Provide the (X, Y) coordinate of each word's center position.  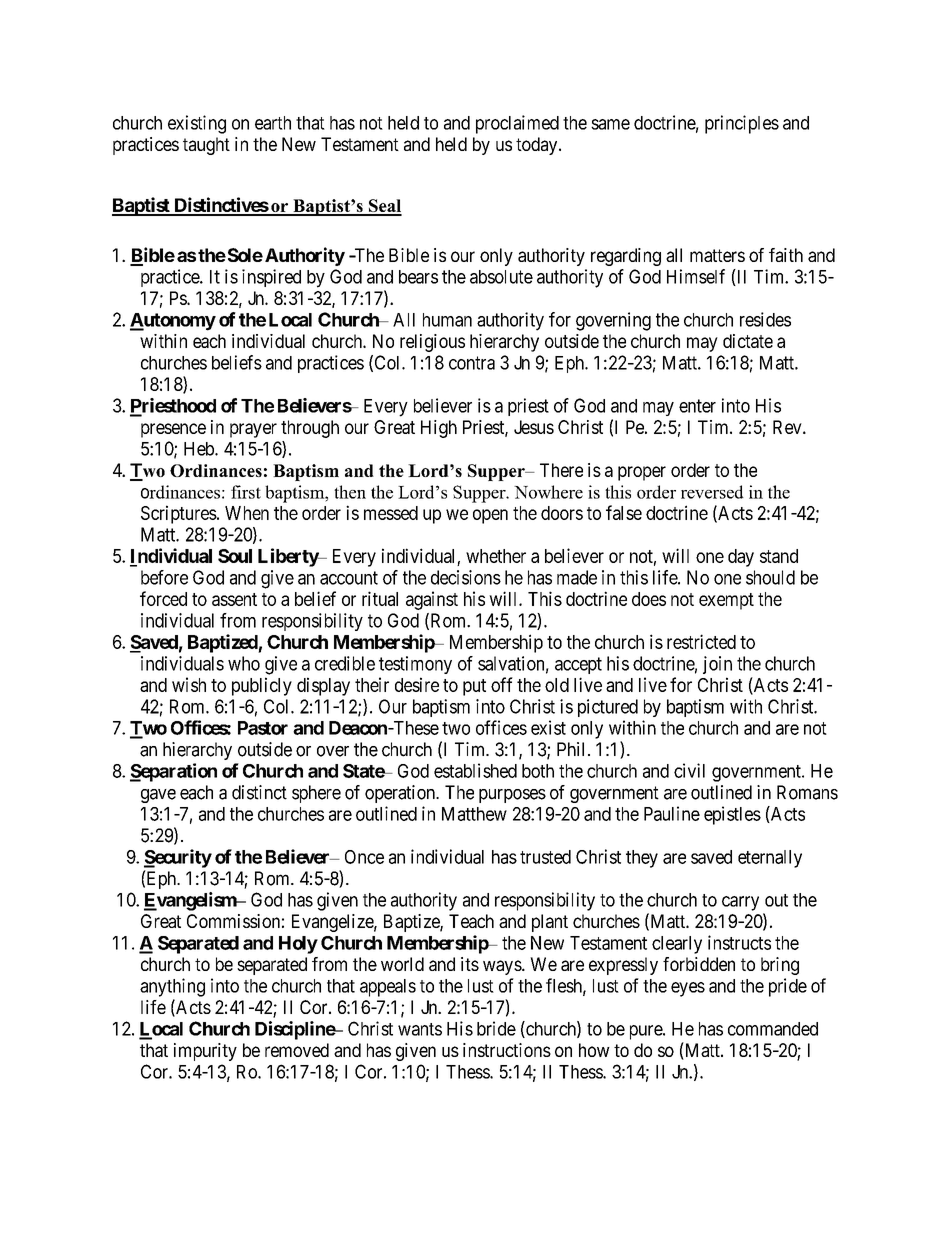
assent (234, 599)
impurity (205, 1052)
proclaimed (517, 124)
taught (206, 146)
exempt (726, 601)
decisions (466, 577)
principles (742, 124)
